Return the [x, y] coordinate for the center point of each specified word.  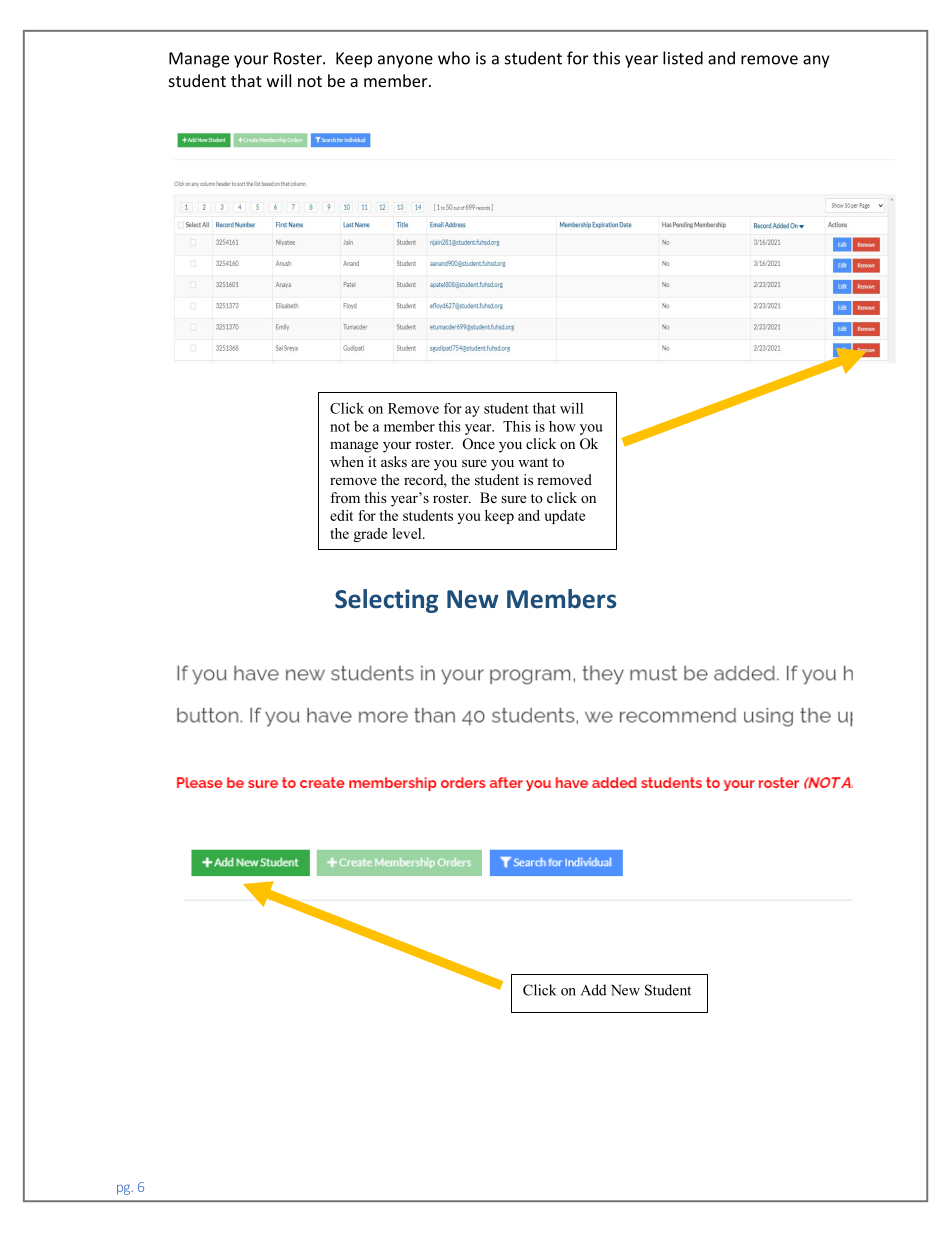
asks [394, 461]
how [562, 426]
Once [479, 444]
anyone [405, 61]
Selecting [386, 601]
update [564, 517]
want [533, 462]
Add [594, 990]
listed [683, 58]
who [454, 58]
